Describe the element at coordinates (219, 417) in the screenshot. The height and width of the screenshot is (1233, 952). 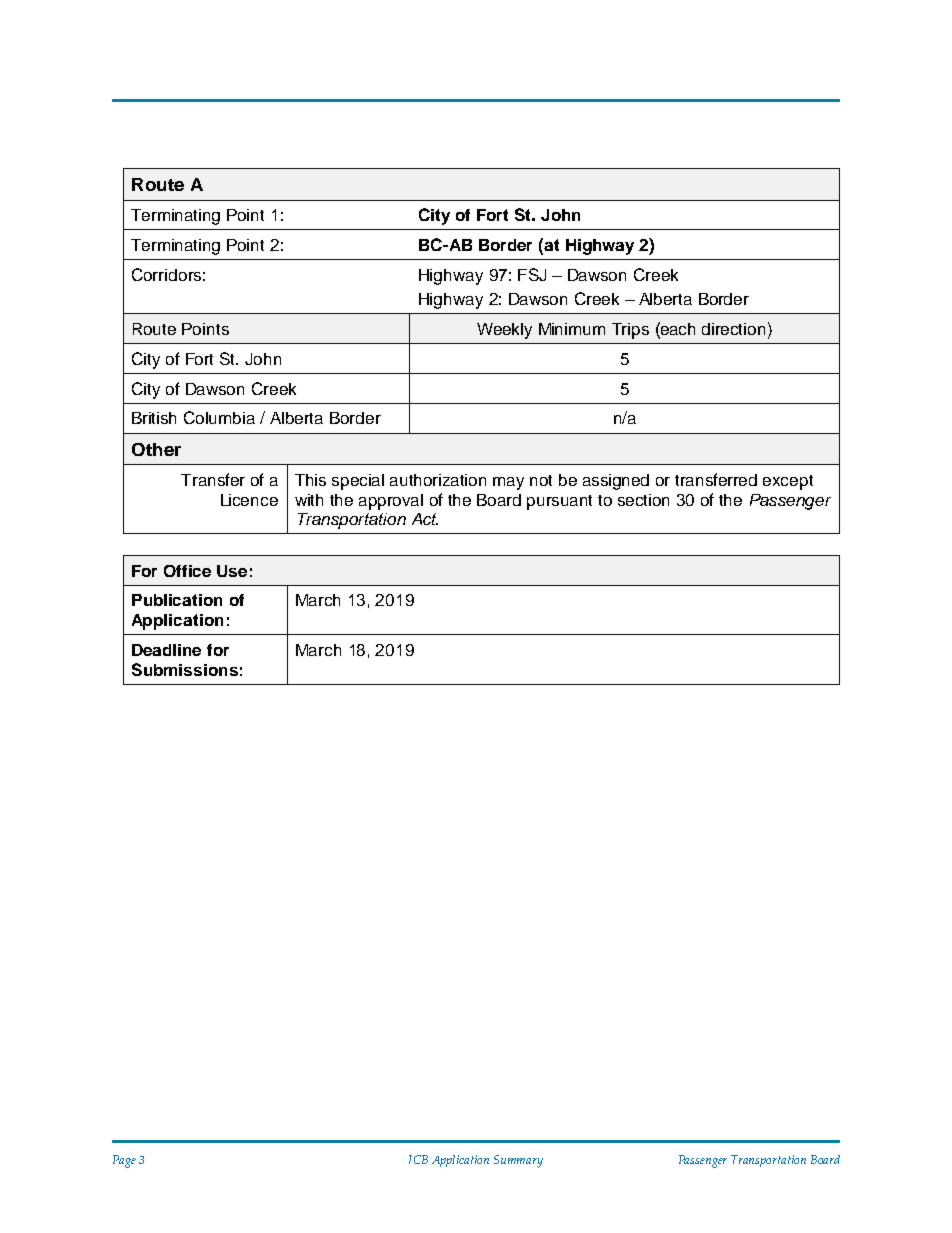
I see `Columbia` at that location.
